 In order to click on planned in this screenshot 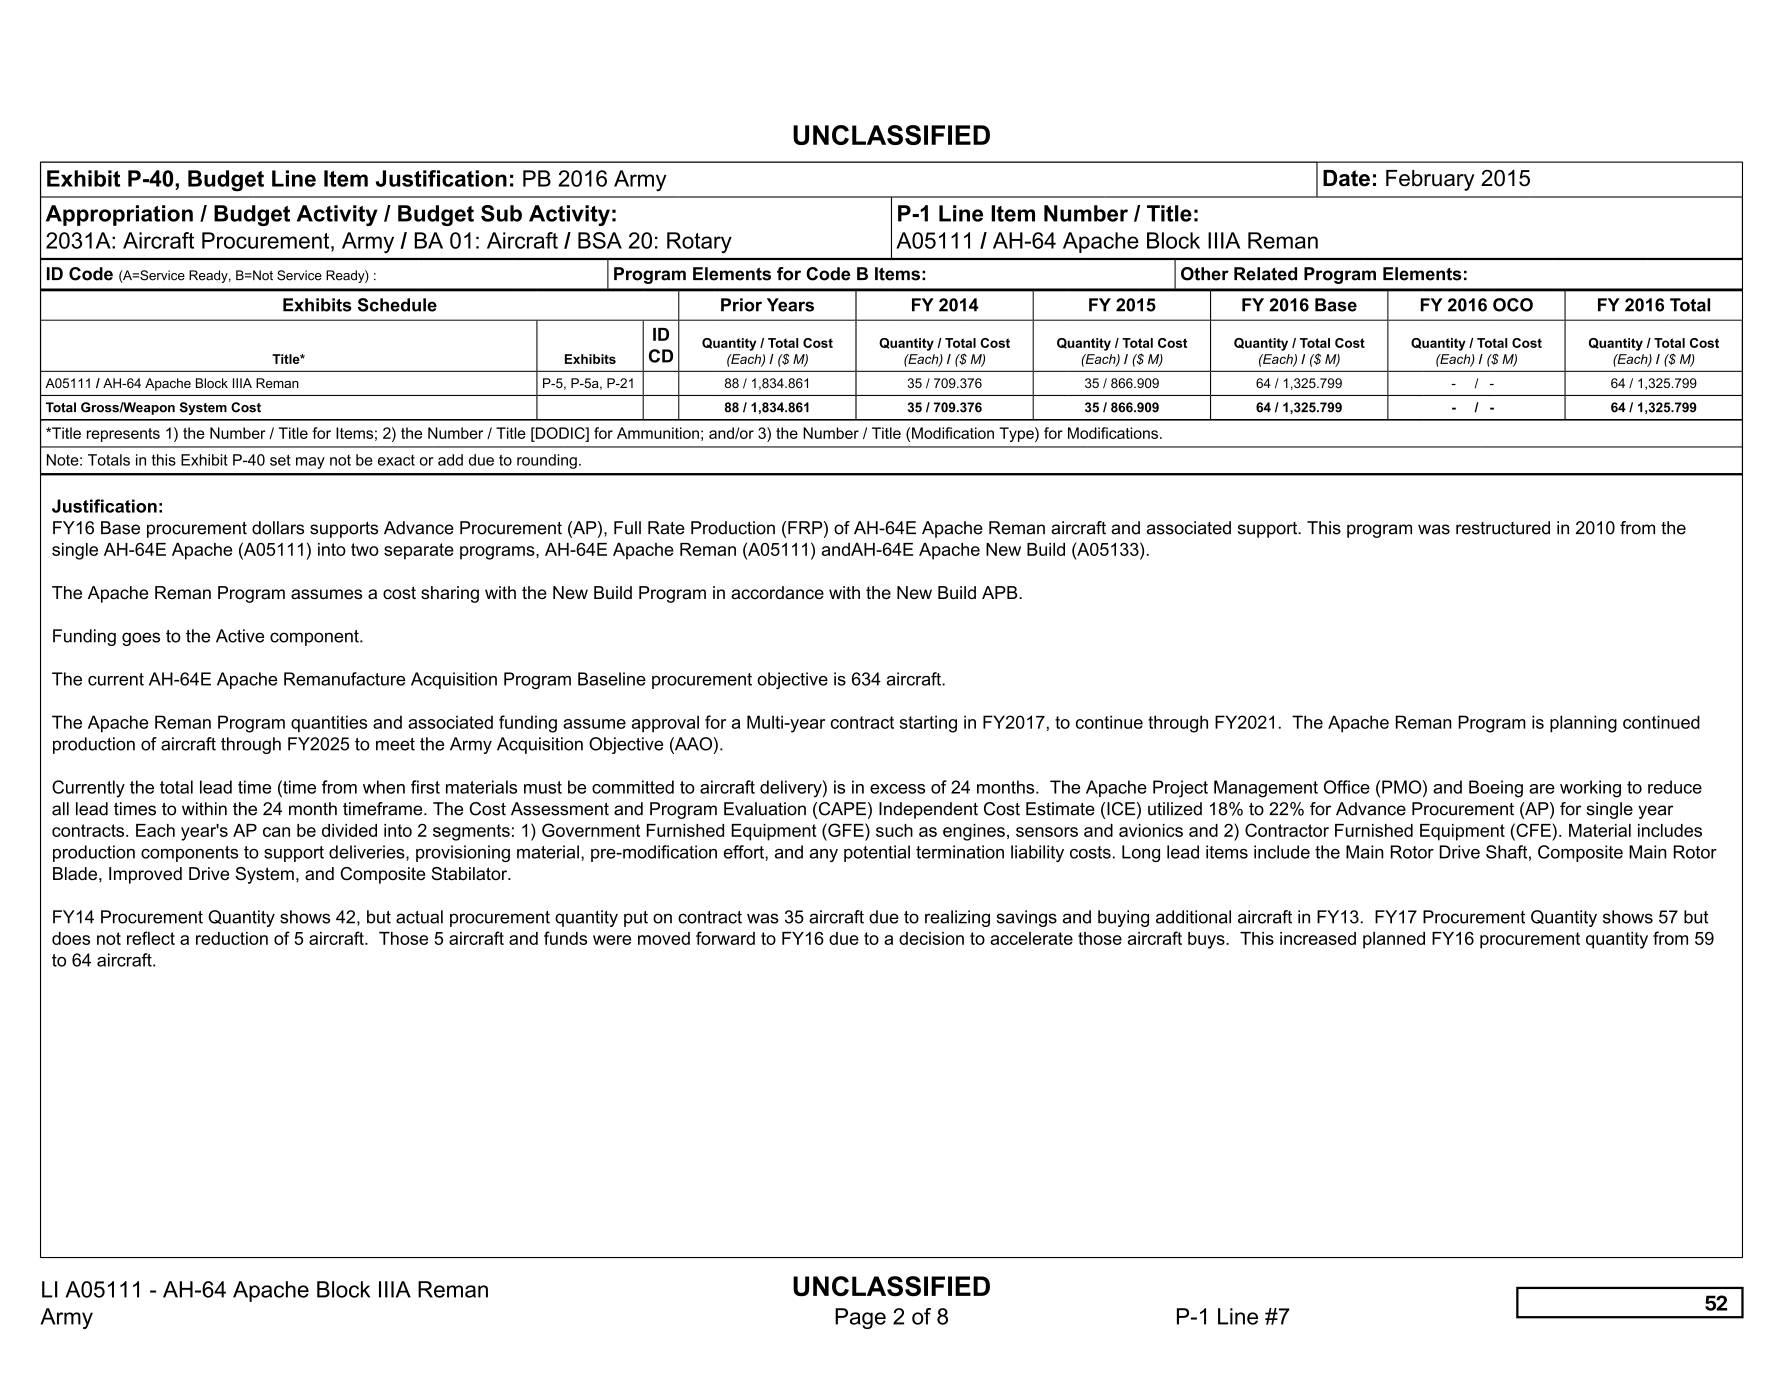, I will do `click(1394, 940)`.
